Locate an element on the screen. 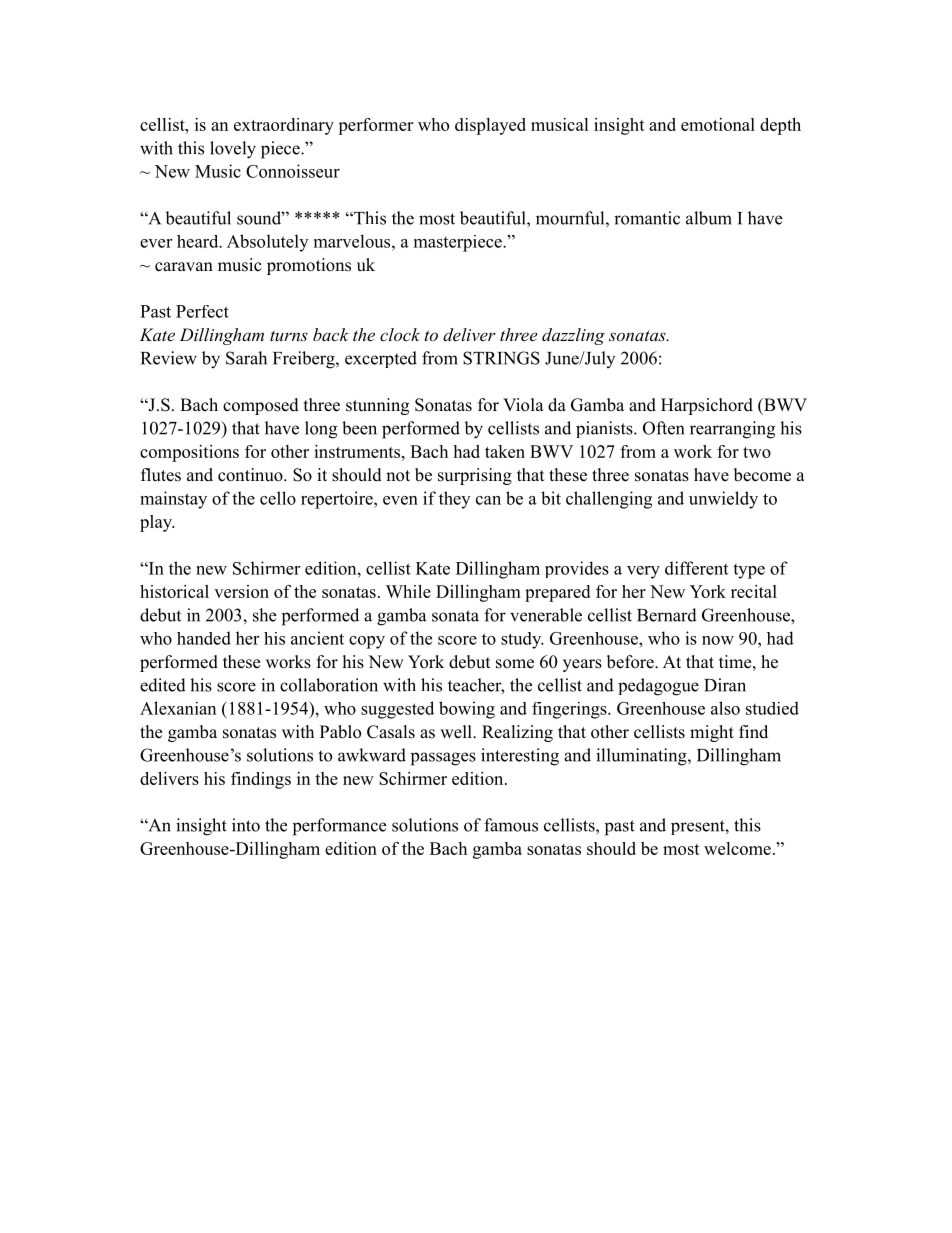 The height and width of the screenshot is (1233, 952). lovely is located at coordinates (233, 150).
